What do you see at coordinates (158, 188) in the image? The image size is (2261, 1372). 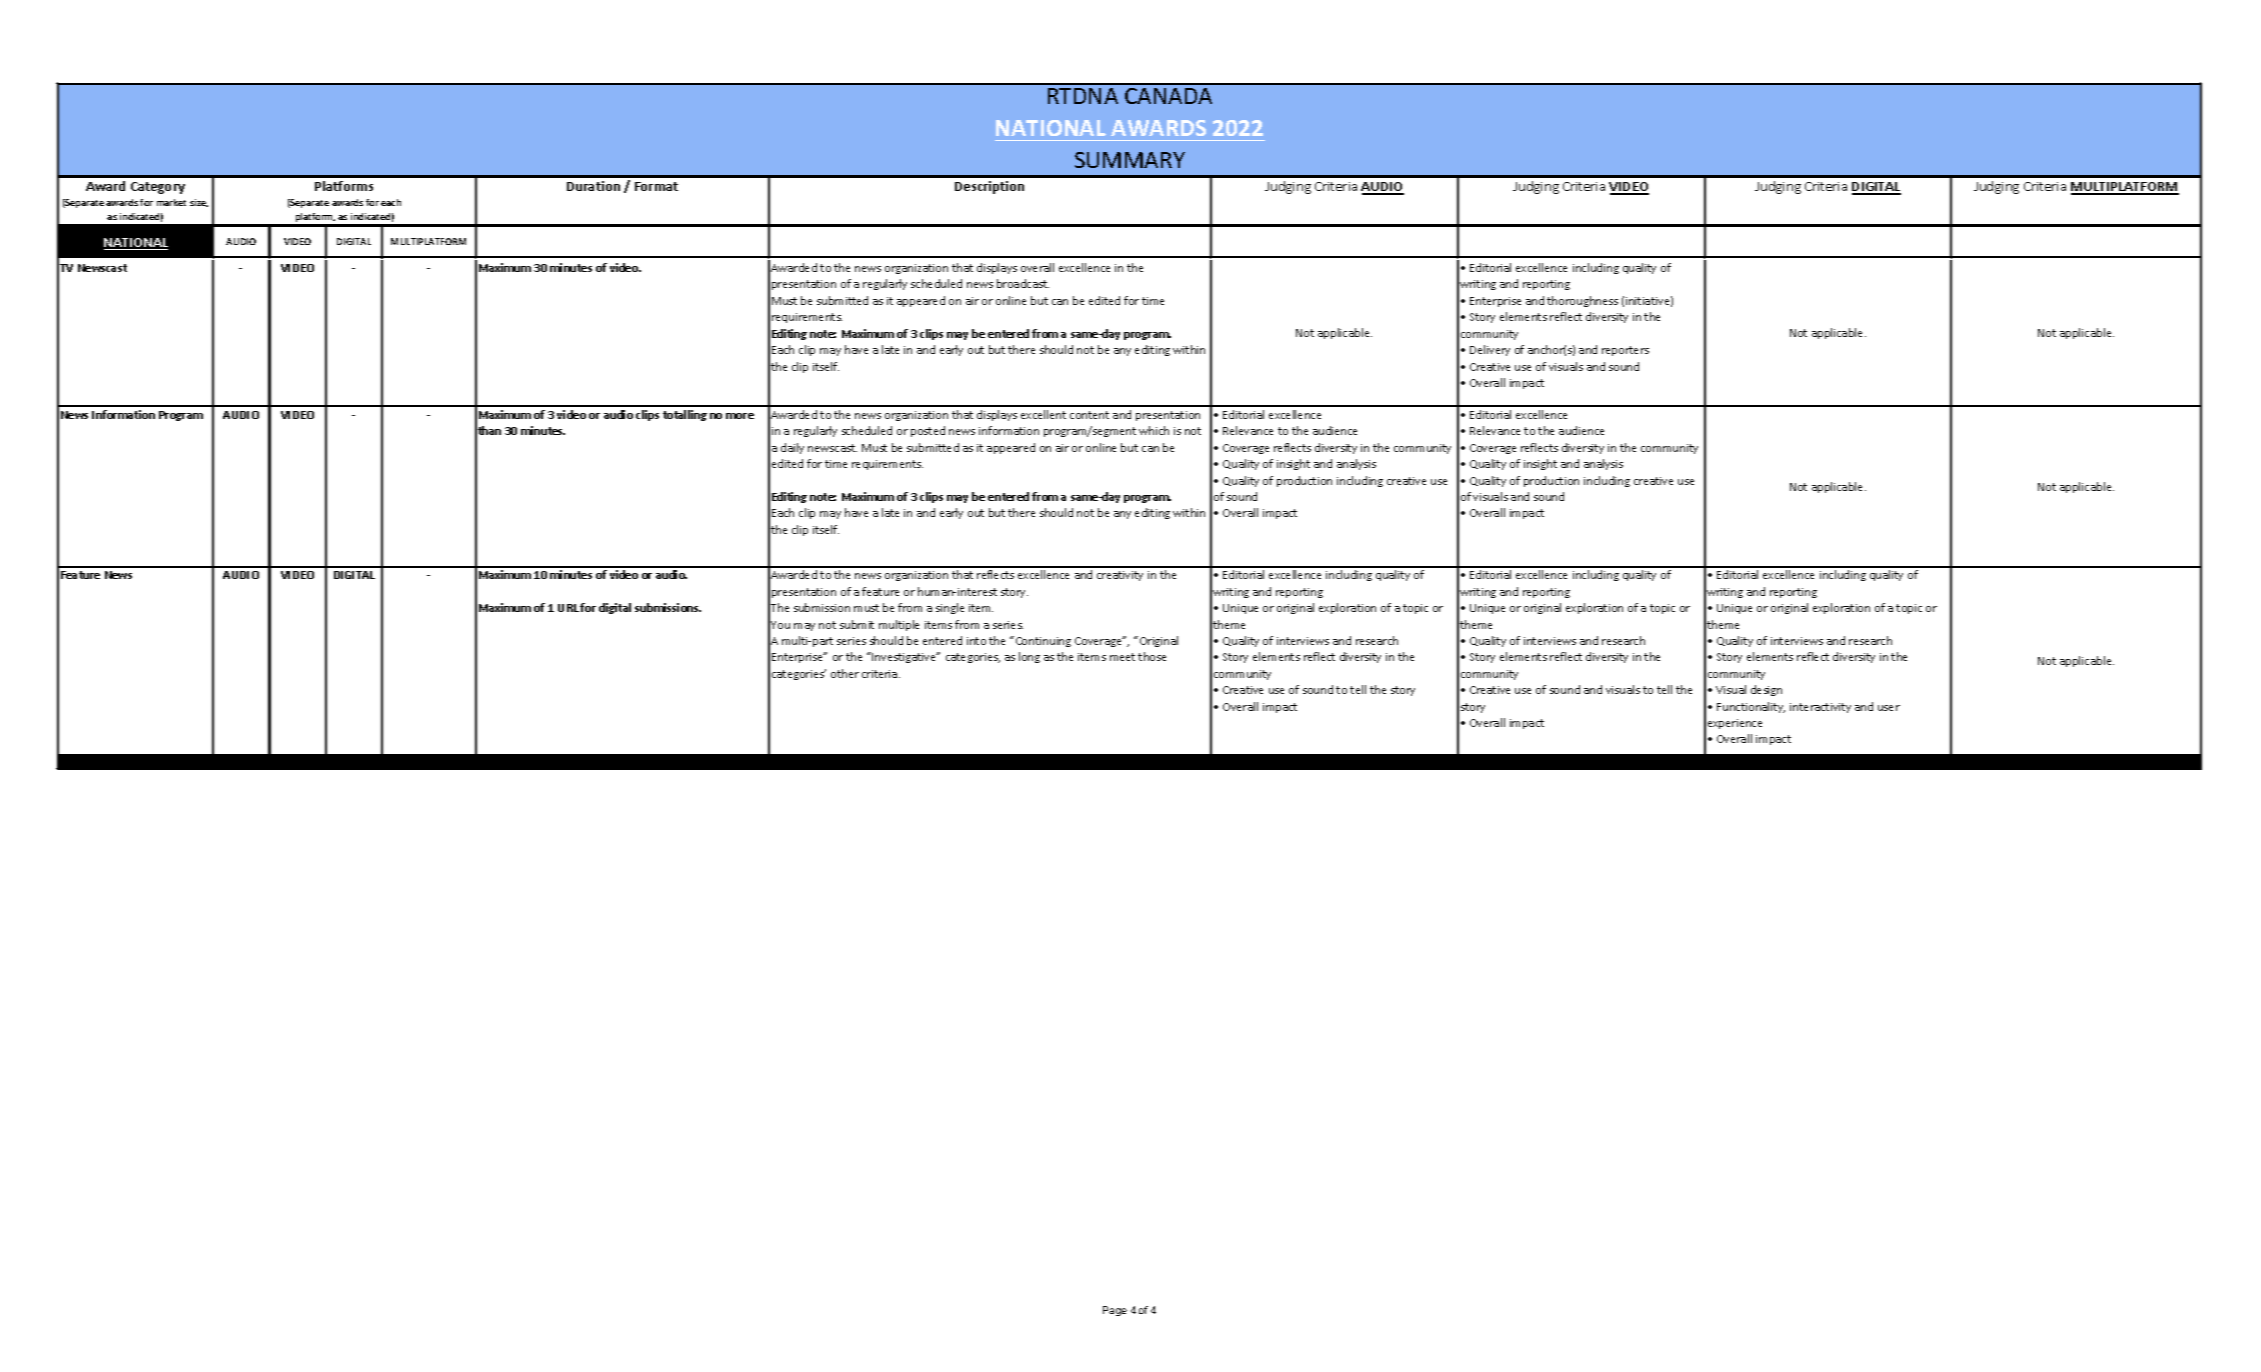 I see `Category` at bounding box center [158, 188].
